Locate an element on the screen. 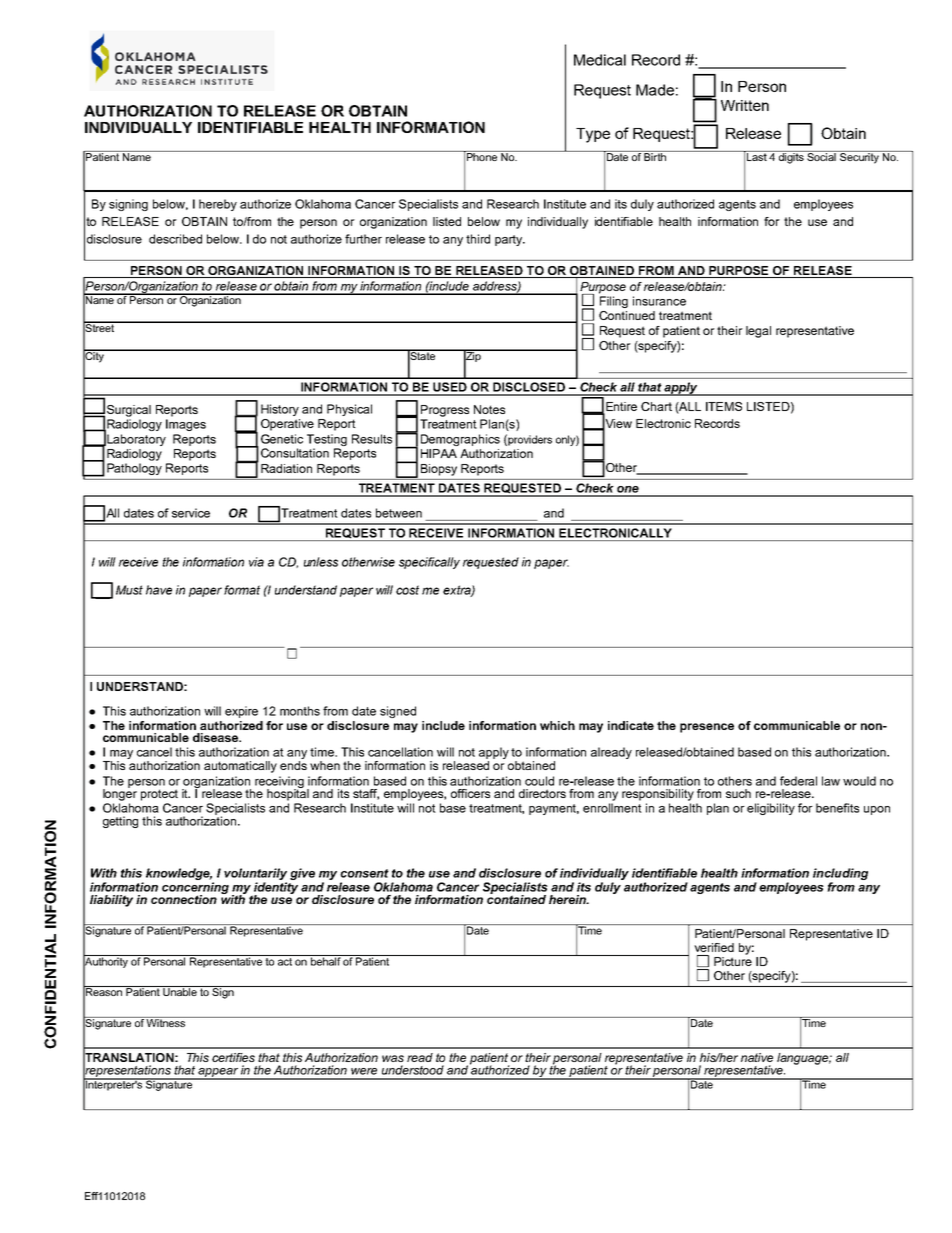 Image resolution: width=952 pixels, height=1233 pixels. native is located at coordinates (757, 1057).
